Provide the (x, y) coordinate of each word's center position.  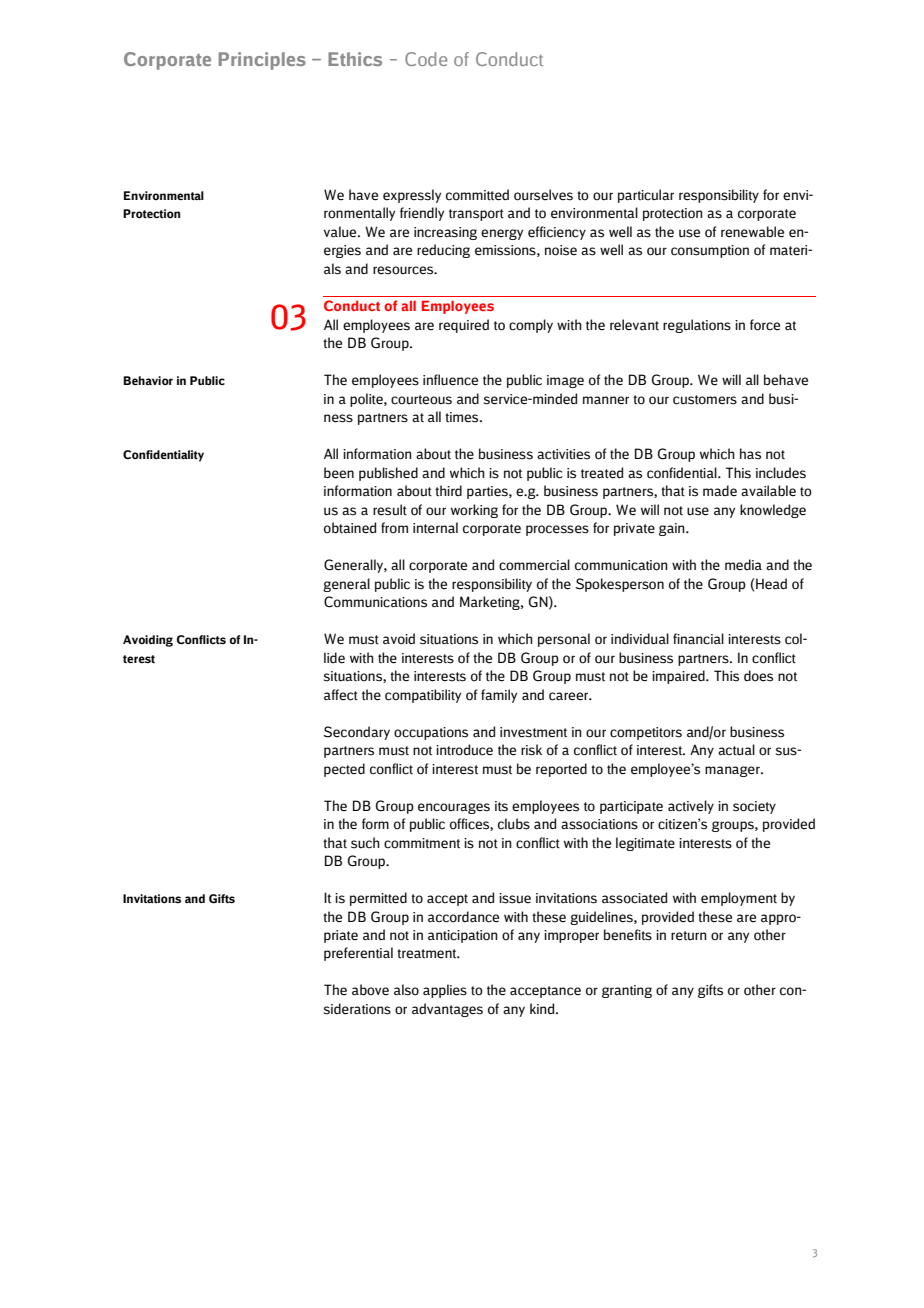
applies (445, 991)
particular (646, 196)
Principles (262, 61)
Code (426, 59)
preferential (358, 954)
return (689, 936)
